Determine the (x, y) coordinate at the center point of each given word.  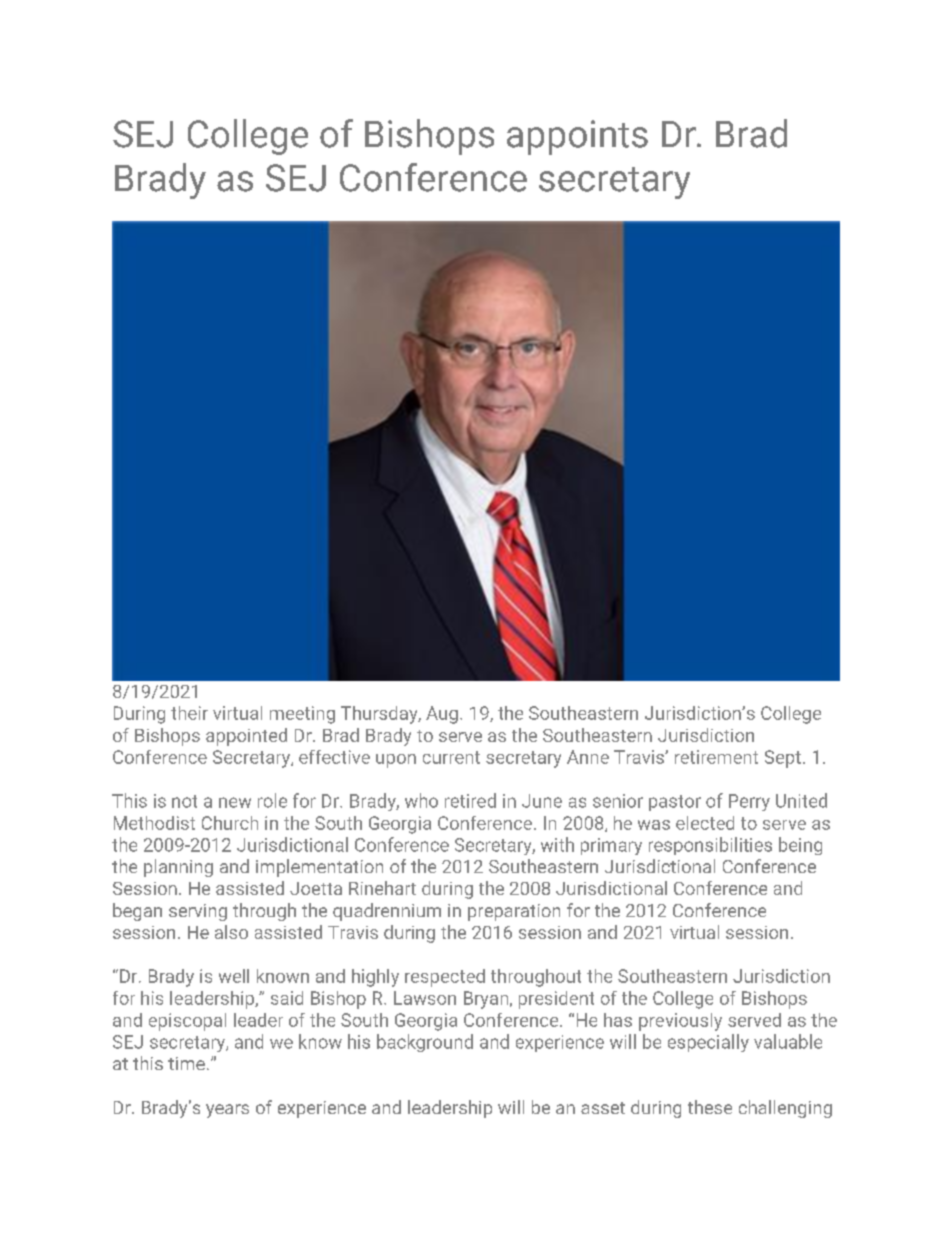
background (425, 1043)
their (189, 713)
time (186, 1063)
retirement (716, 757)
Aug (442, 715)
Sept (783, 759)
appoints (577, 137)
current (451, 757)
